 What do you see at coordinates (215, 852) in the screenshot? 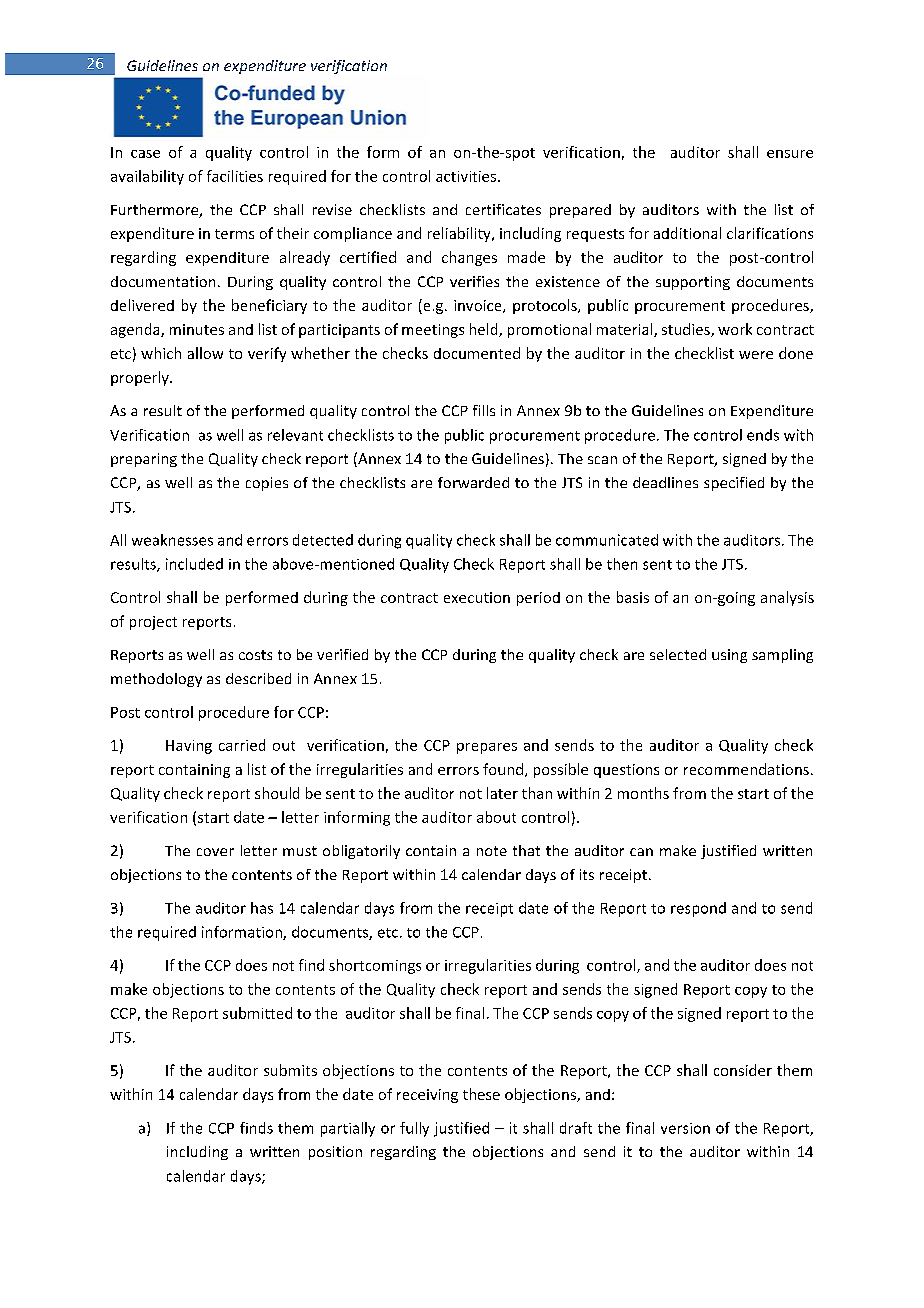
I see `cover` at bounding box center [215, 852].
